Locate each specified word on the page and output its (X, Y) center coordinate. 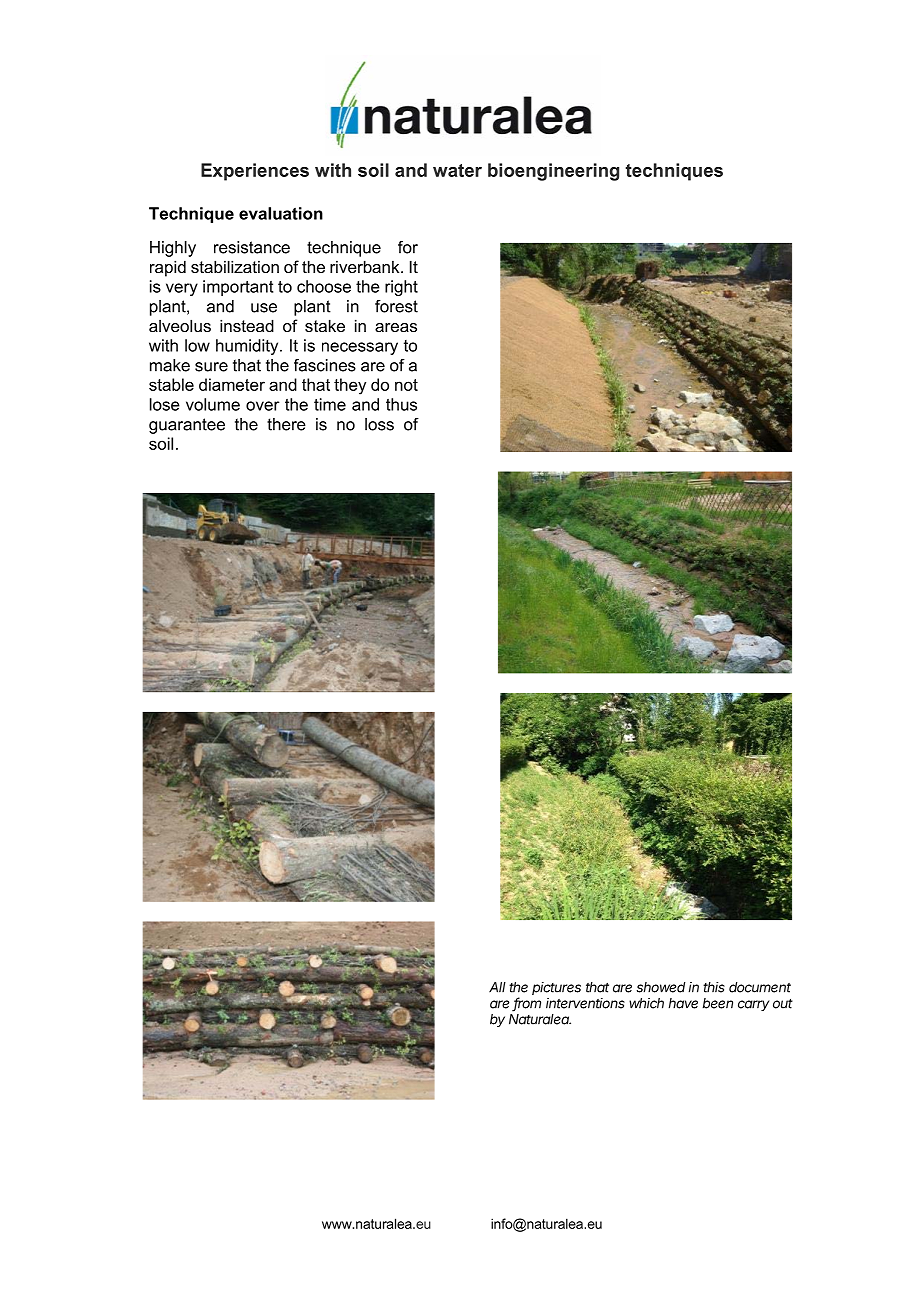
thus (401, 404)
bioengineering (553, 172)
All (497, 987)
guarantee (187, 426)
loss (379, 424)
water (457, 170)
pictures (556, 988)
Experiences (255, 172)
